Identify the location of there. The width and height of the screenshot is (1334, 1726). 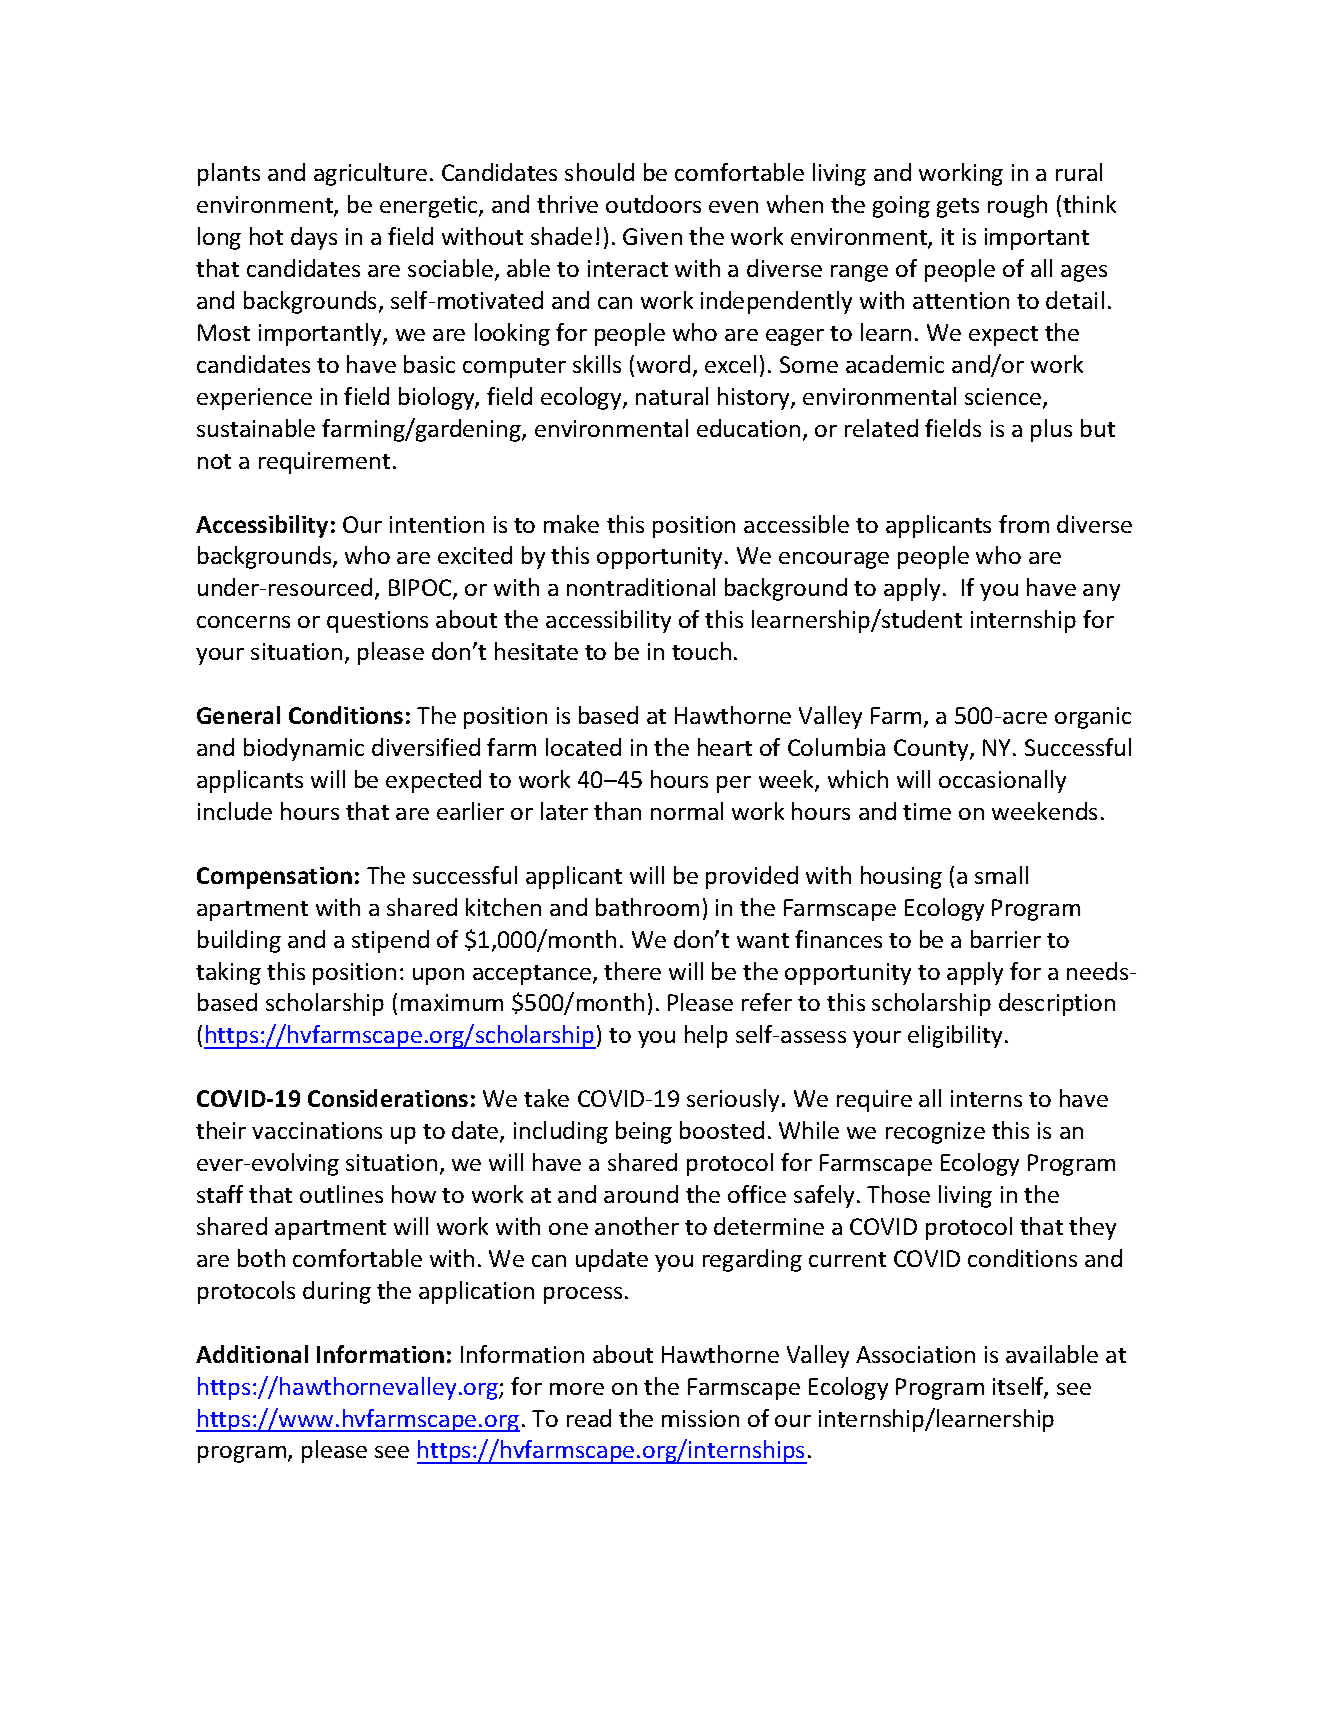
(632, 971).
